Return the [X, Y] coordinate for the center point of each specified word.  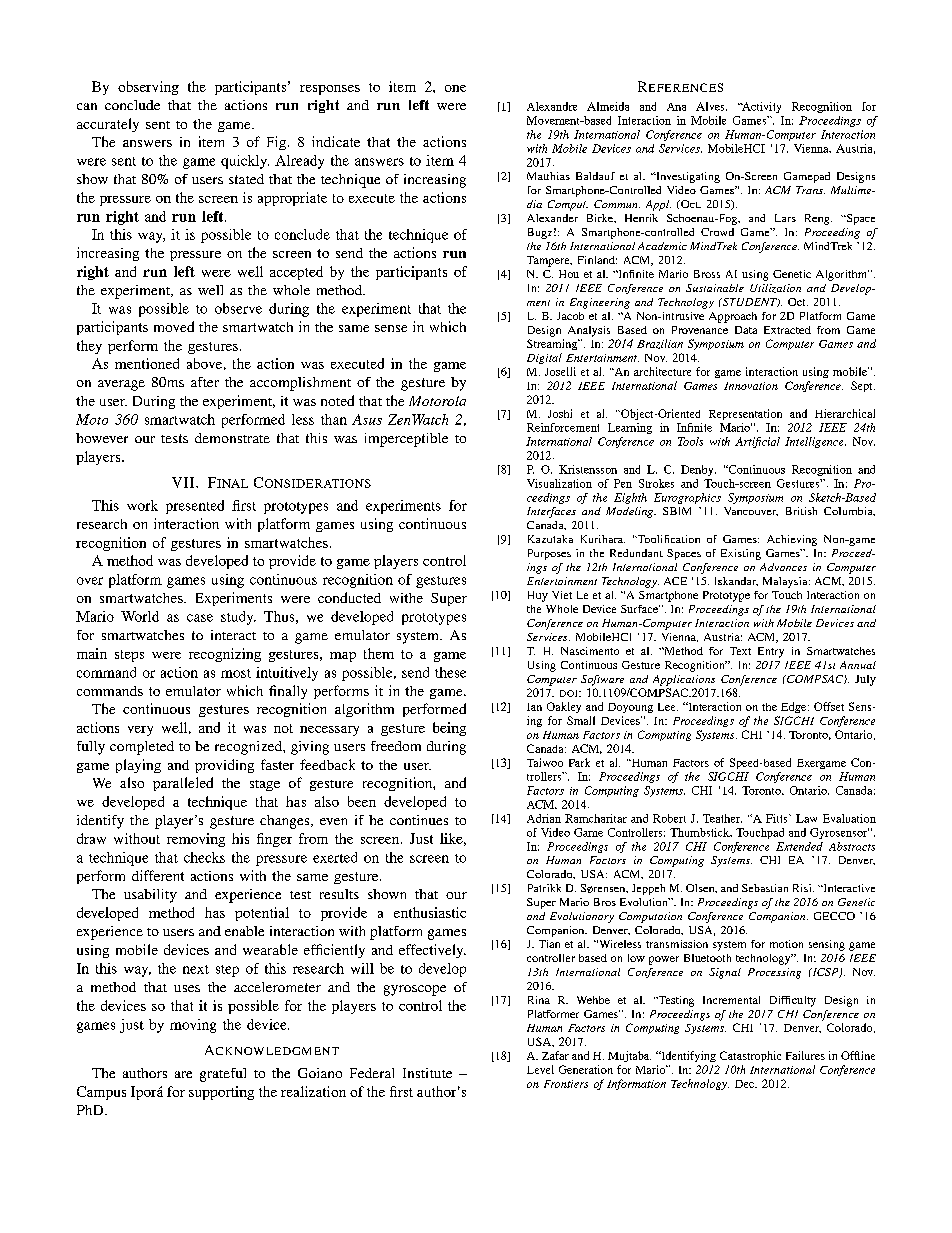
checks [204, 857]
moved [174, 326]
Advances [783, 567]
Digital [544, 358]
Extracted [787, 330]
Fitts [778, 818]
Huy [538, 596]
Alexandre [552, 106]
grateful [223, 1075]
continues [419, 820]
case [200, 618]
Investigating [687, 177]
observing [148, 88]
